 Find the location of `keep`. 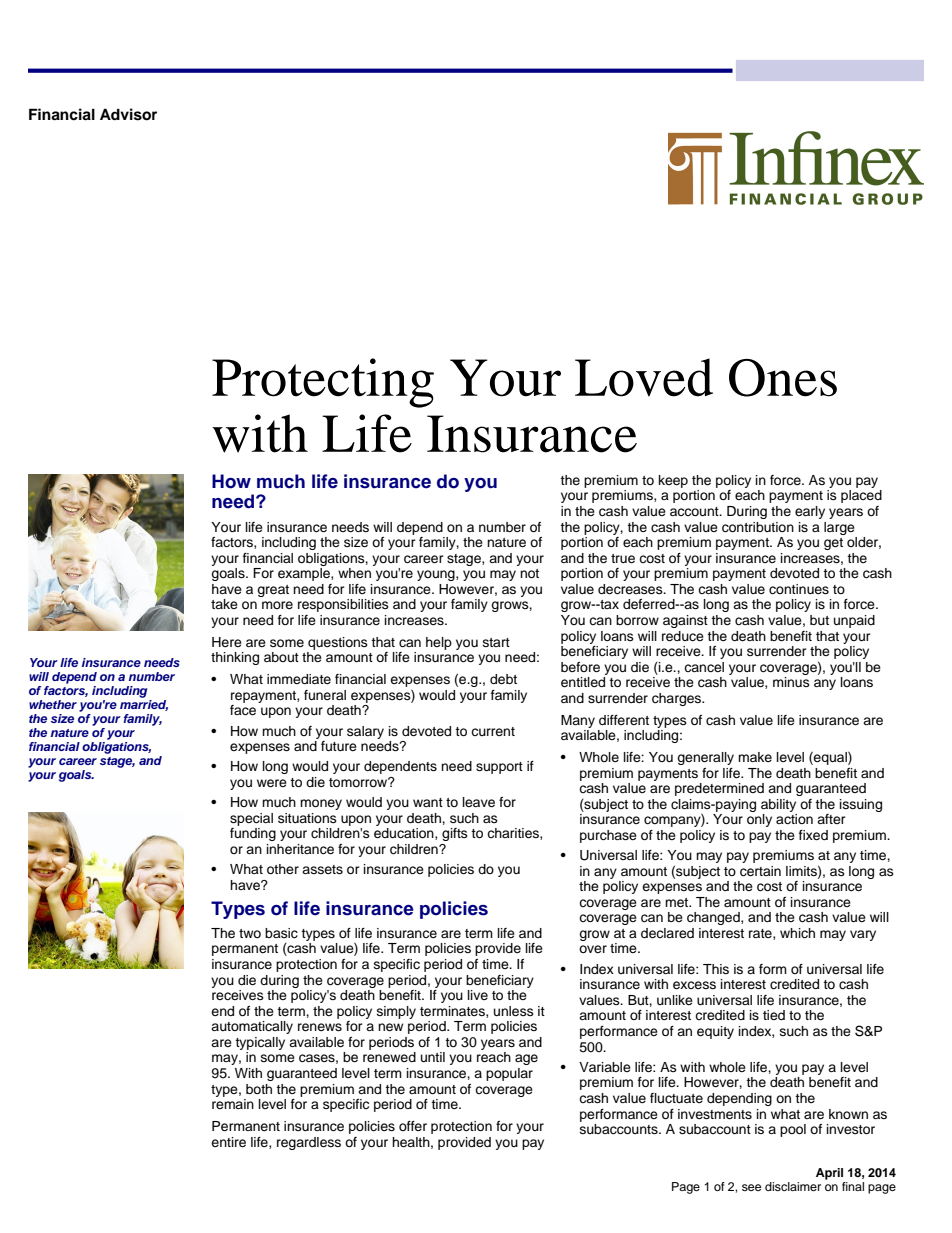

keep is located at coordinates (673, 481).
